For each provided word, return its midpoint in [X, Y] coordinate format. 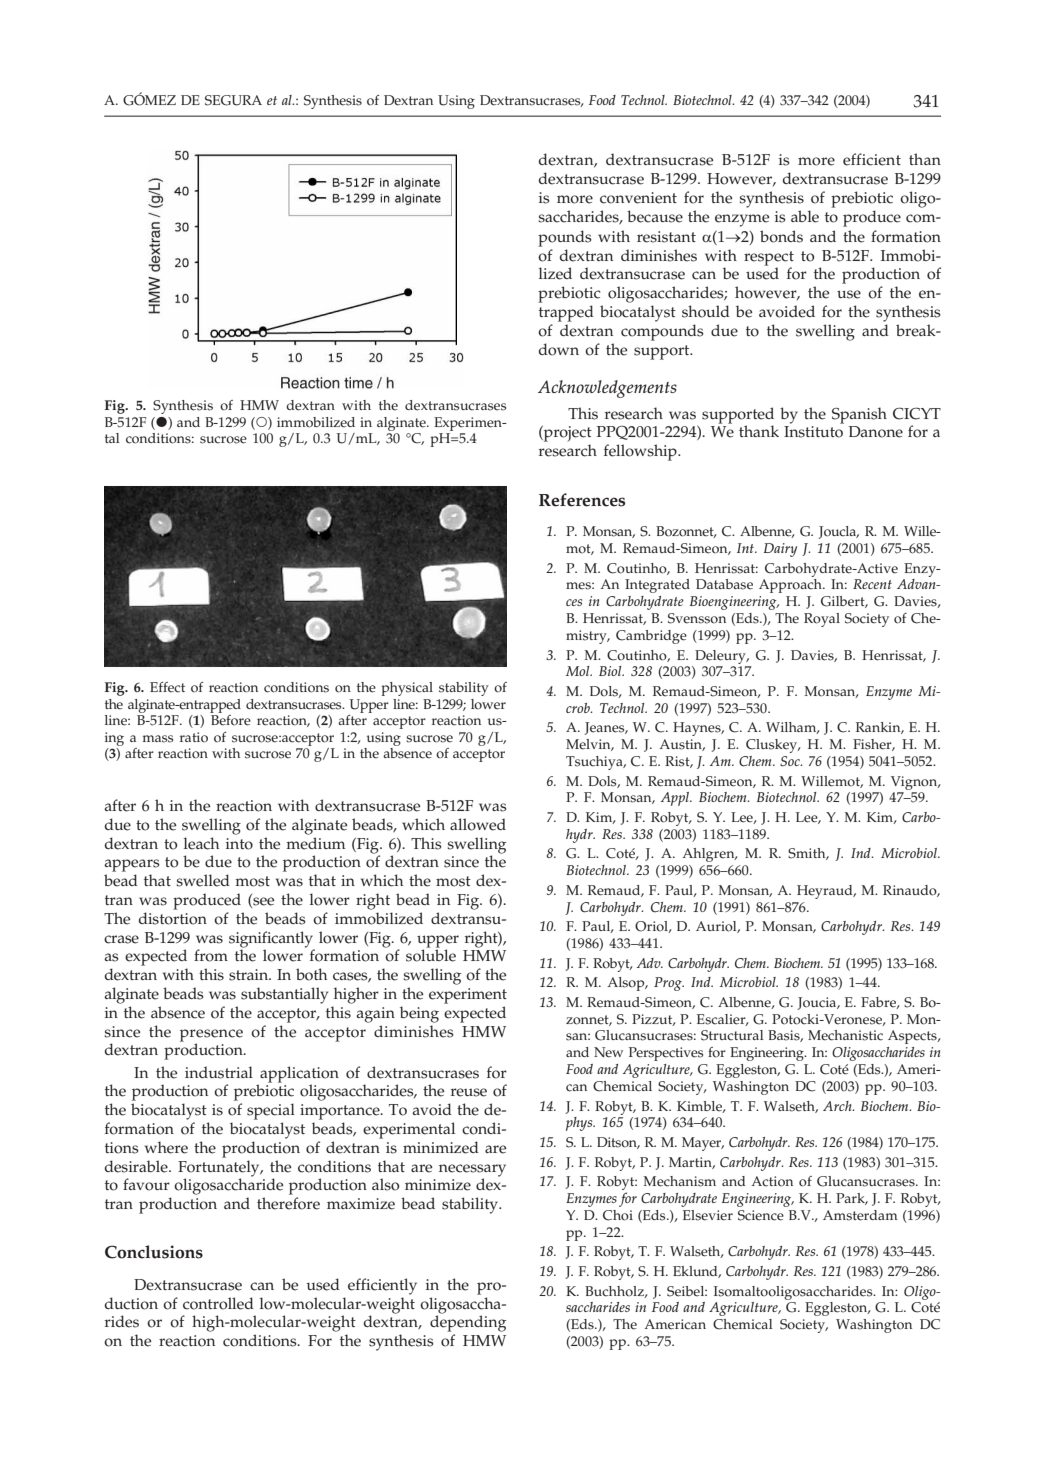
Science [761, 1215]
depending [468, 1322]
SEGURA [233, 100]
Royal [822, 620]
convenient [638, 198]
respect [769, 259]
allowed [478, 824]
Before [231, 720]
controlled [218, 1303]
